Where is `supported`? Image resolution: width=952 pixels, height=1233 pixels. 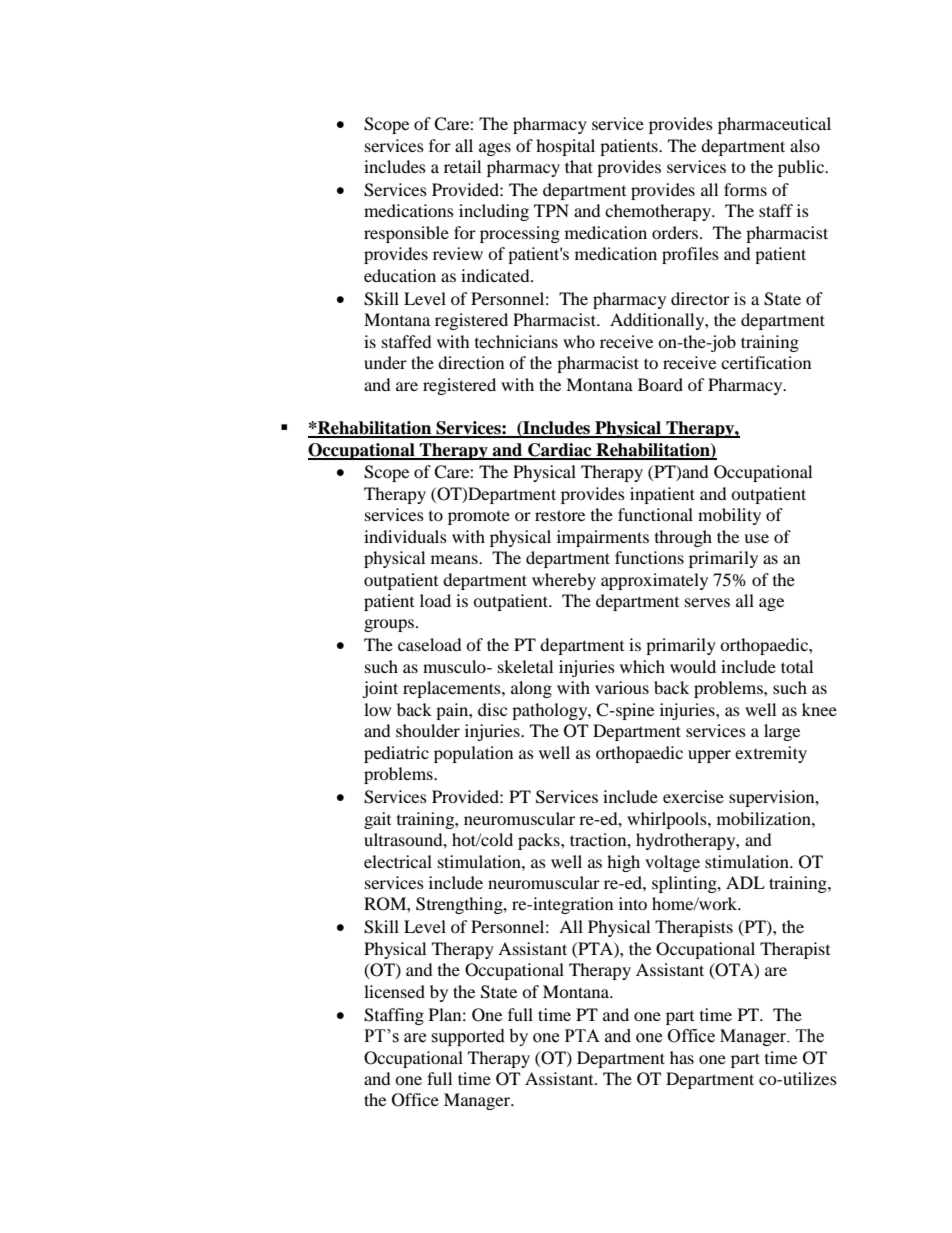 supported is located at coordinates (468, 1037).
